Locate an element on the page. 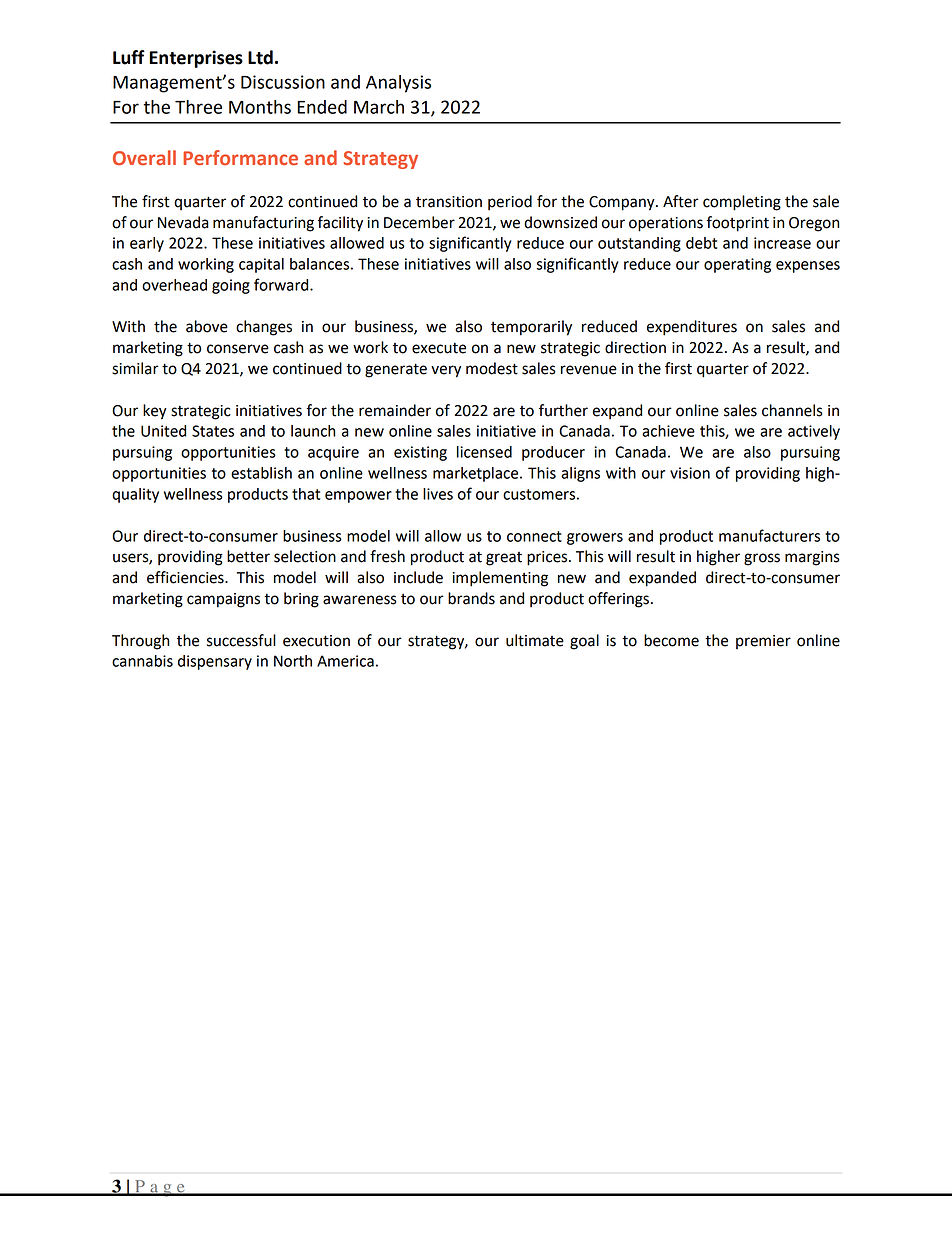  conserve is located at coordinates (238, 349).
